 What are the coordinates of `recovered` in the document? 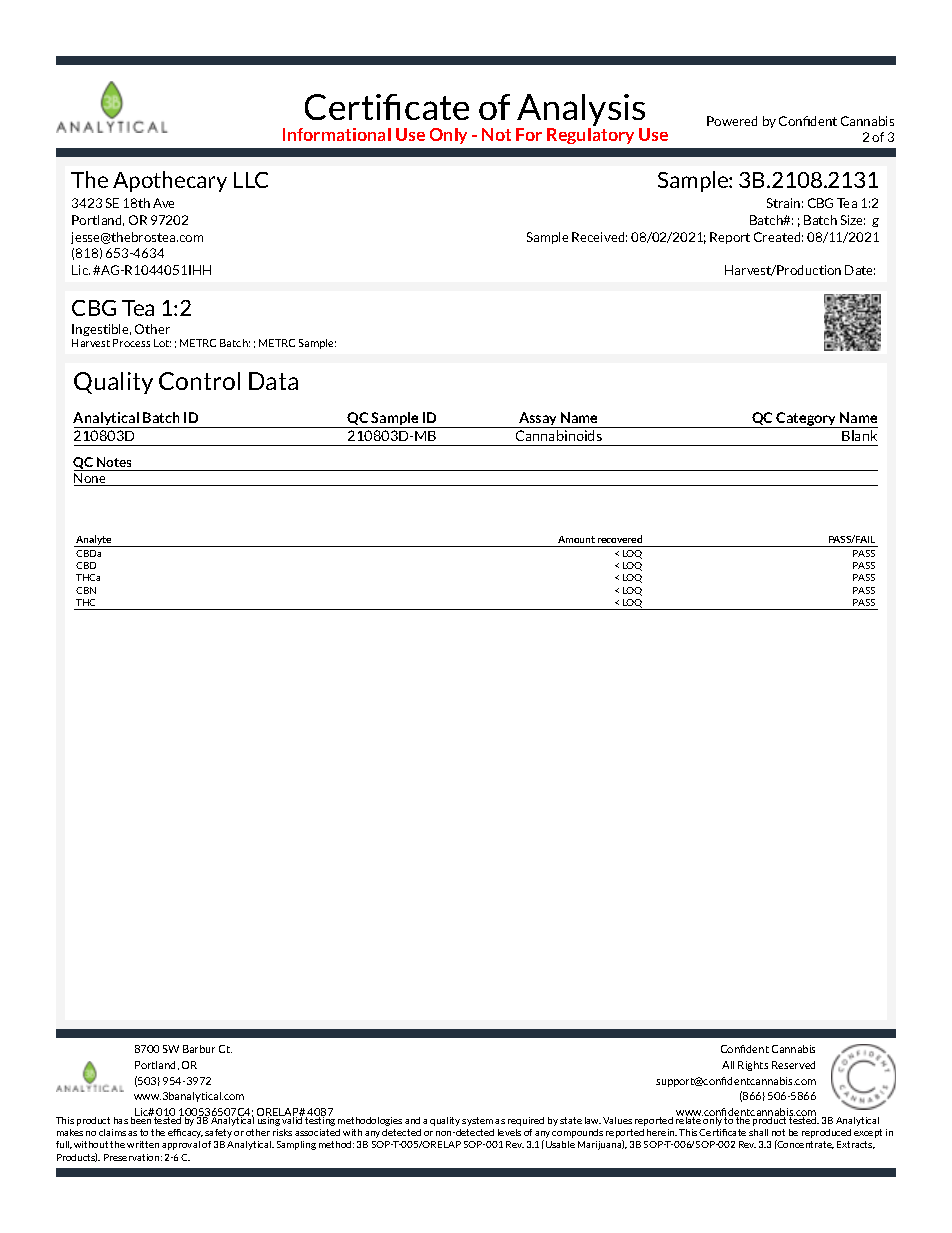 It's located at (620, 539).
